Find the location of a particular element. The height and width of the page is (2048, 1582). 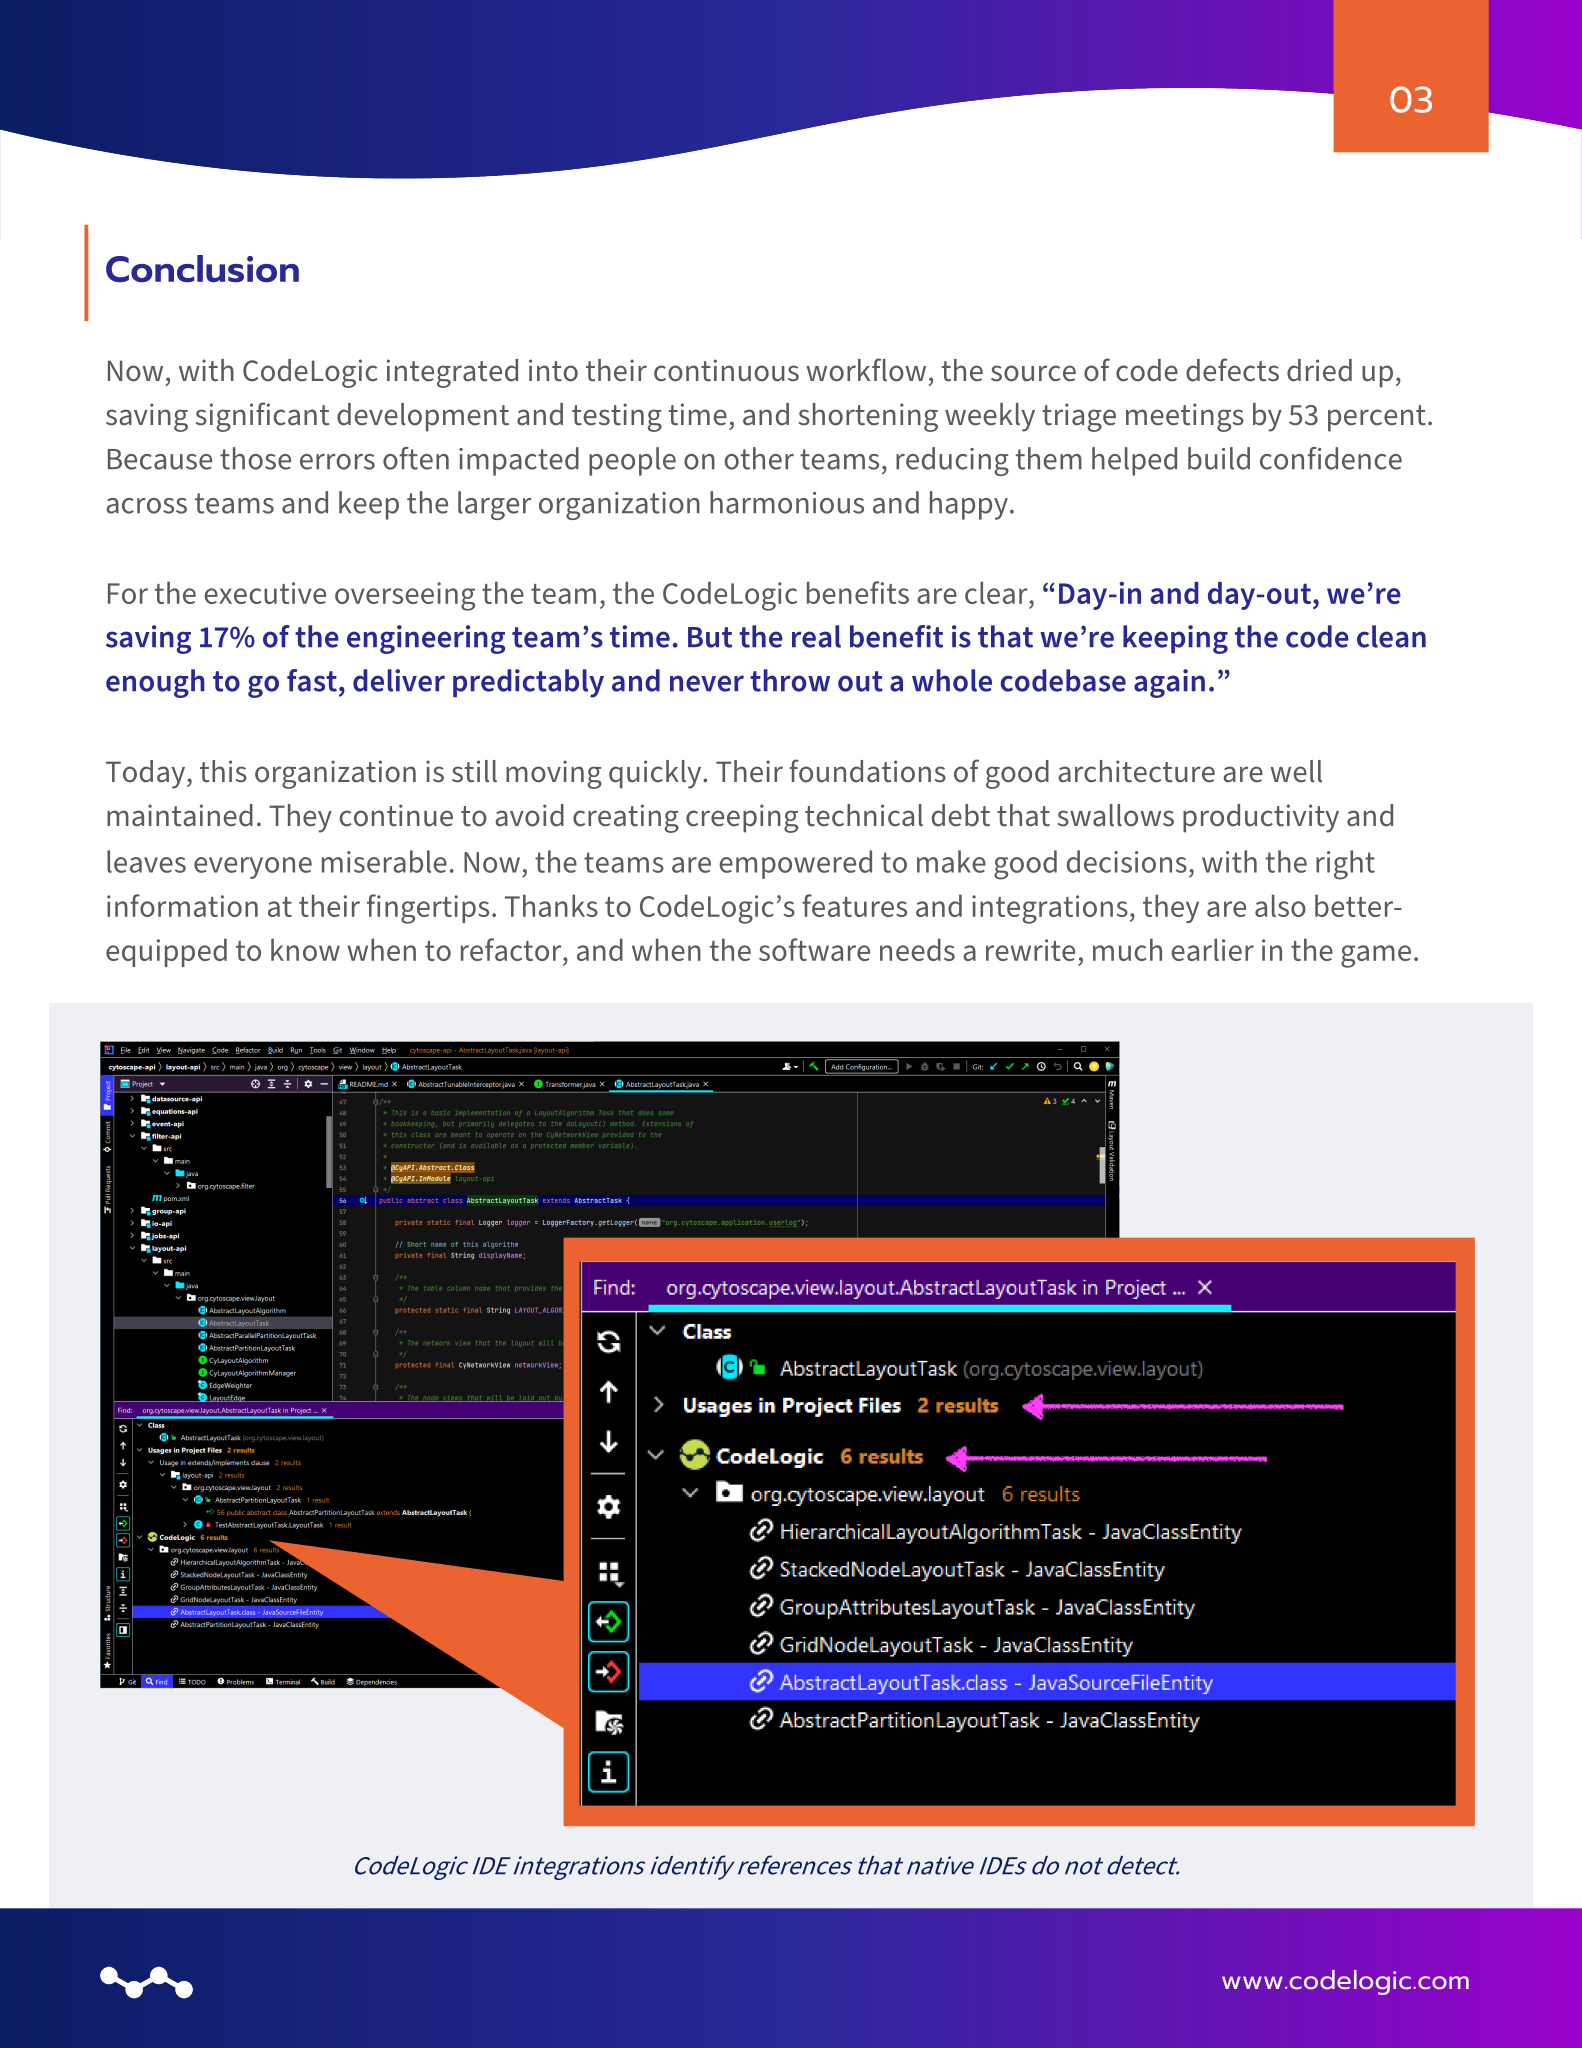

earlier is located at coordinates (1212, 949).
